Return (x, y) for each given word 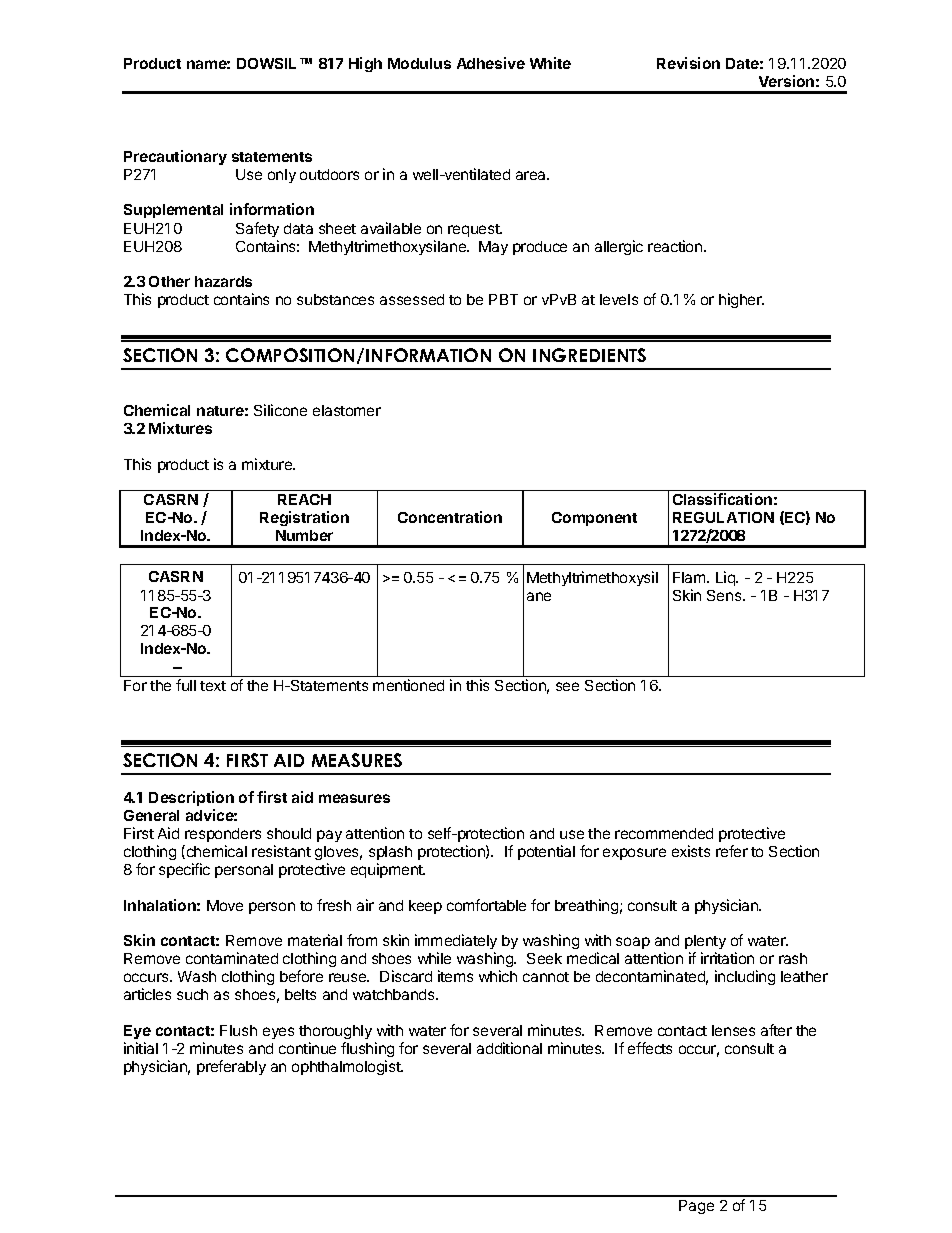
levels (619, 299)
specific (184, 870)
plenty (705, 944)
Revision (688, 63)
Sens (725, 595)
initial (141, 1048)
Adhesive (491, 63)
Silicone (280, 410)
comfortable (486, 905)
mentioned (408, 685)
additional (509, 1048)
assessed (412, 299)
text (213, 686)
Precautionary (175, 157)
